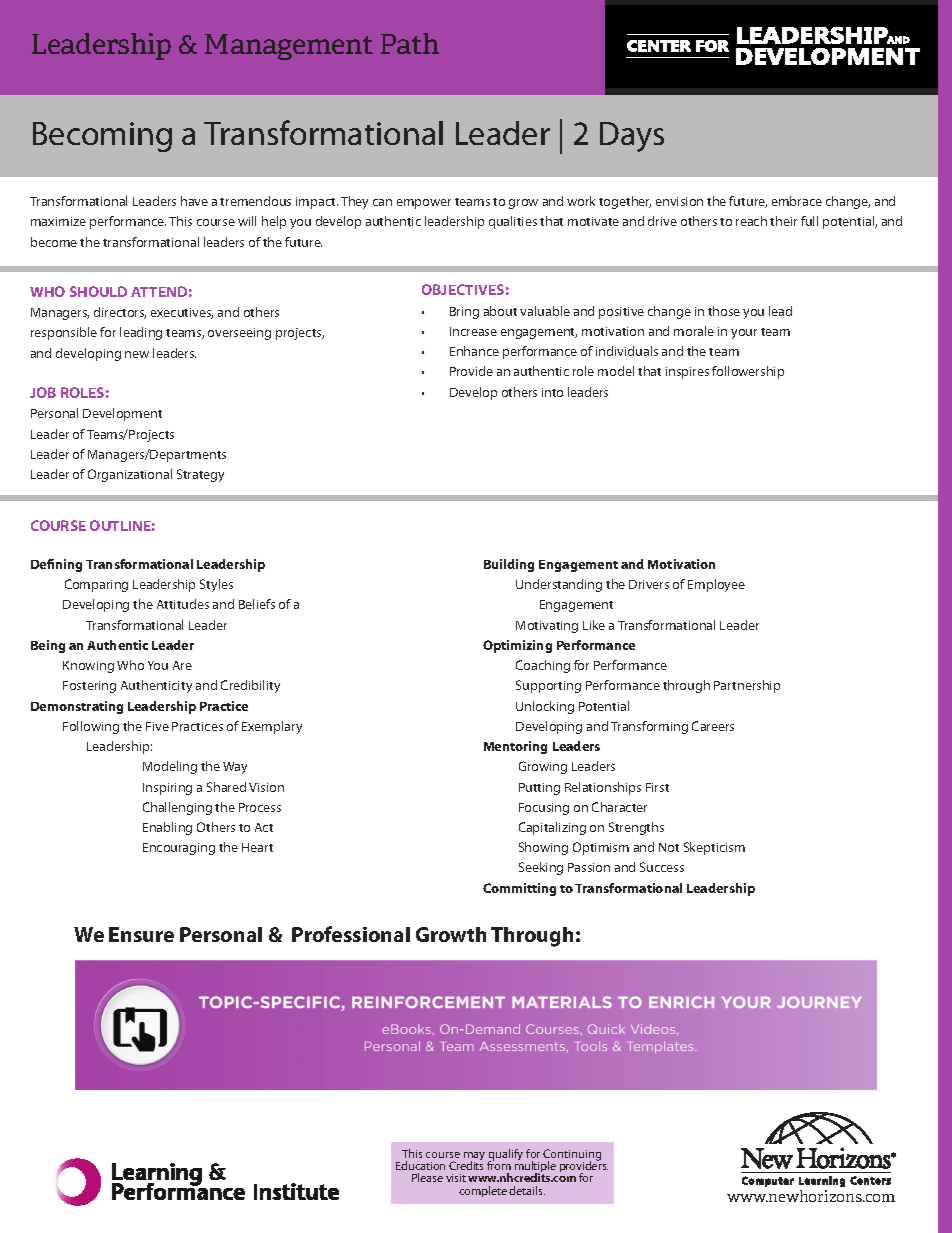  What do you see at coordinates (410, 43) in the screenshot?
I see `Path` at bounding box center [410, 43].
